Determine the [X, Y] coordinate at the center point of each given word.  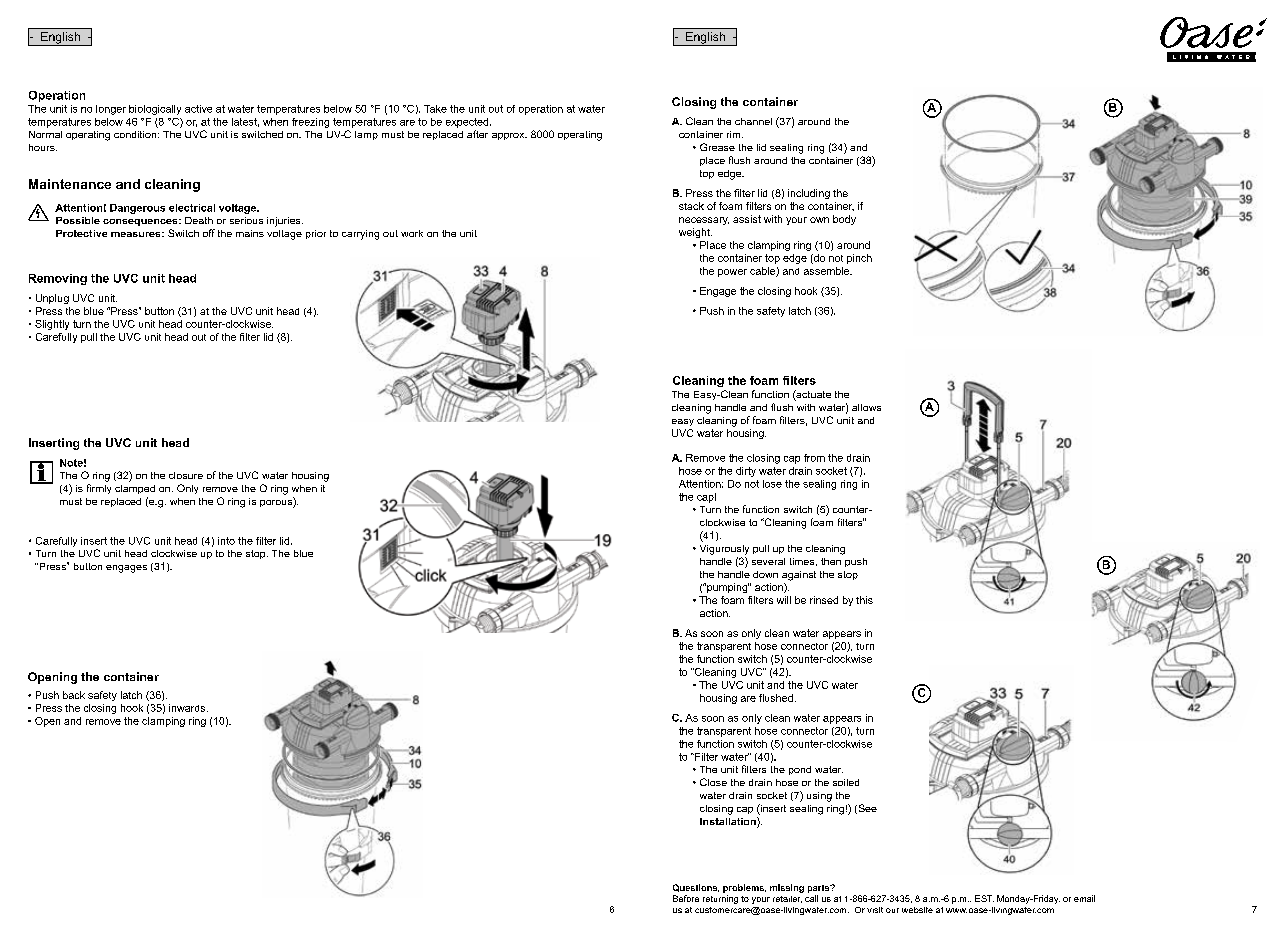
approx [509, 136]
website [917, 910]
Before [686, 898]
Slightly [52, 325]
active [198, 109]
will [784, 600]
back [74, 695]
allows [866, 407]
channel [753, 121]
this [864, 600]
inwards [188, 708]
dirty [746, 472]
